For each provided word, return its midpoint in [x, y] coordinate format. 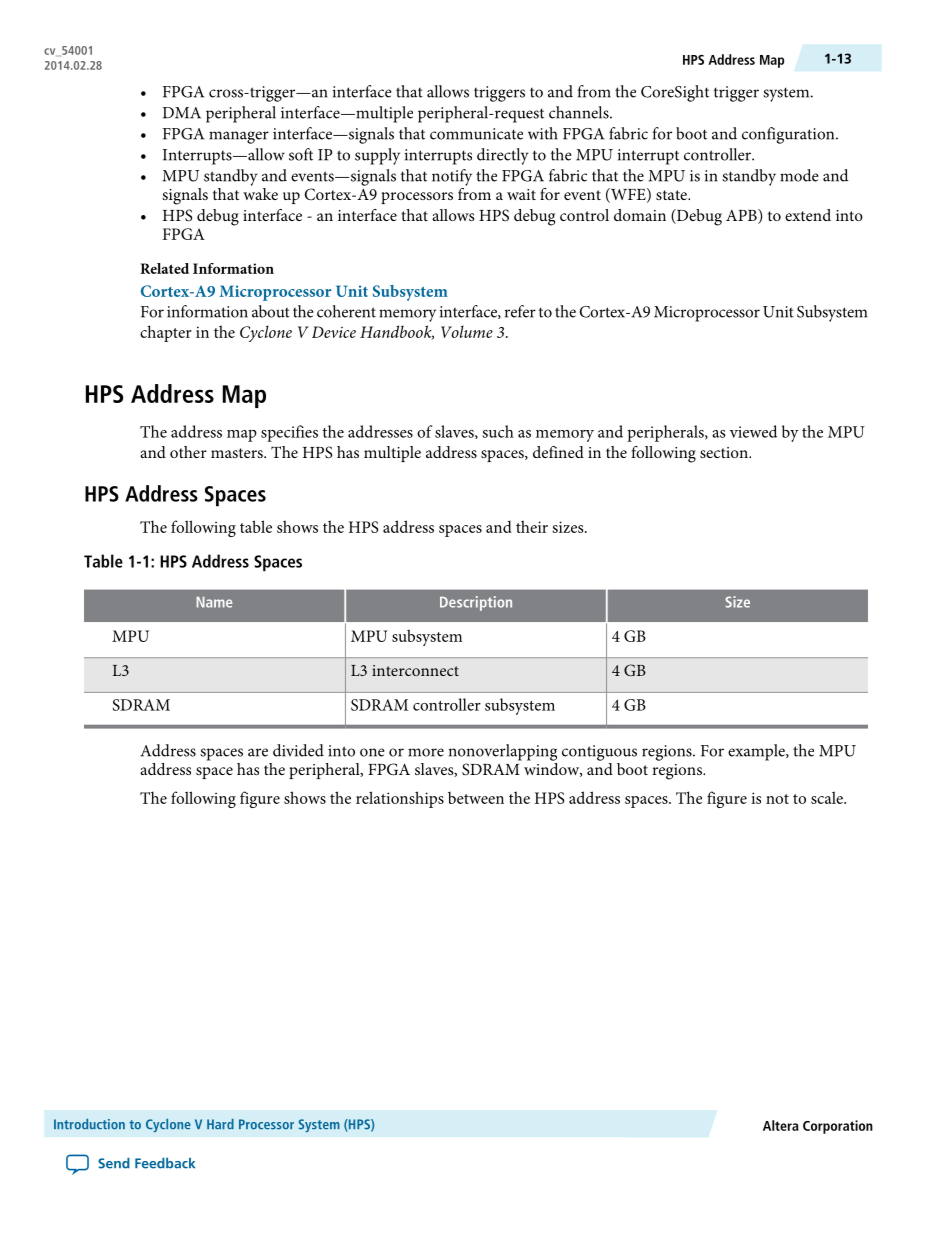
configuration [789, 135]
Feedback [165, 1163]
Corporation [838, 1127]
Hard [220, 1124]
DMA [182, 113]
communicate [476, 134]
